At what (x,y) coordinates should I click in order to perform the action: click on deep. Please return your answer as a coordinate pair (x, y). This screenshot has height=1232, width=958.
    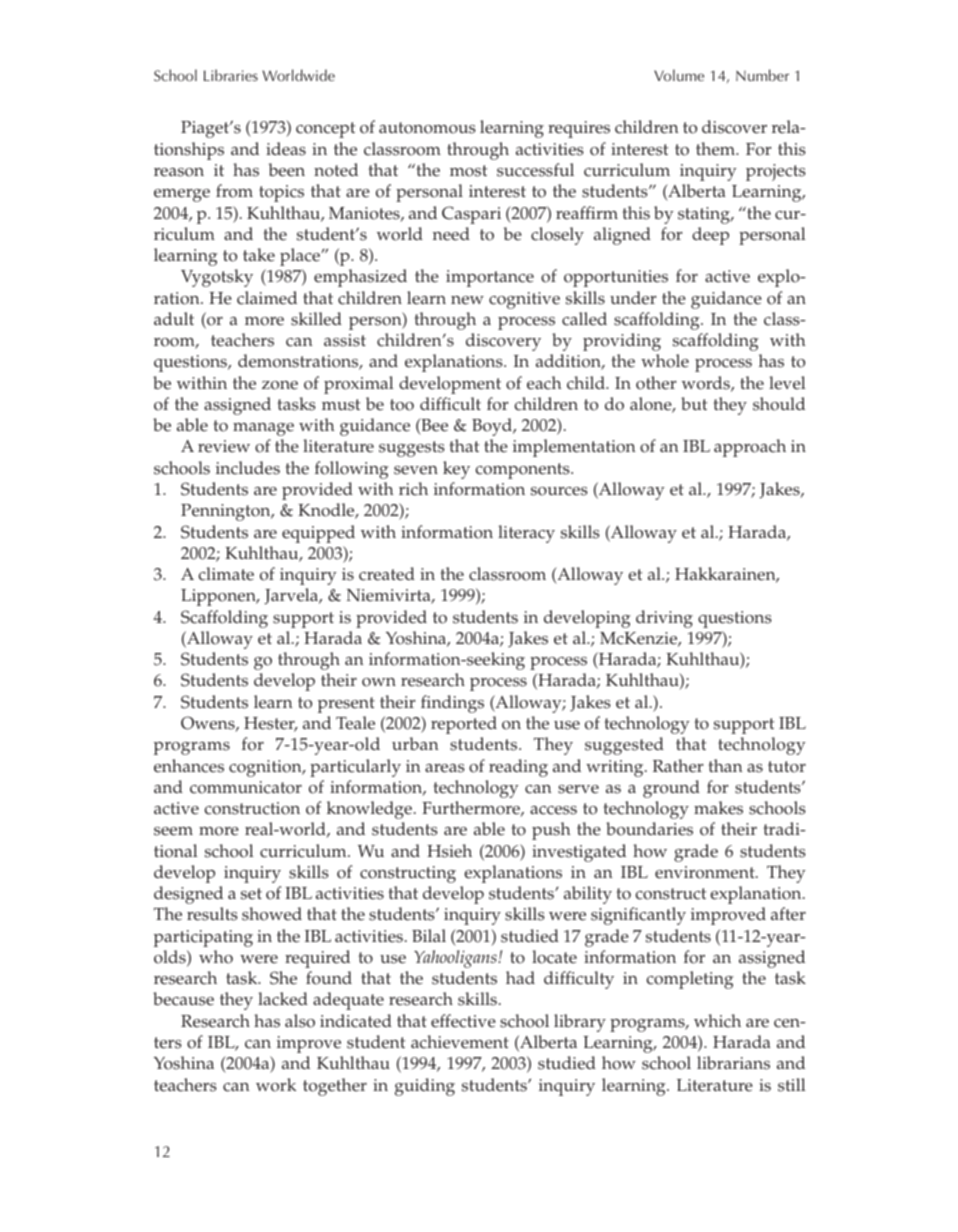
    Looking at the image, I should click on (710, 236).
